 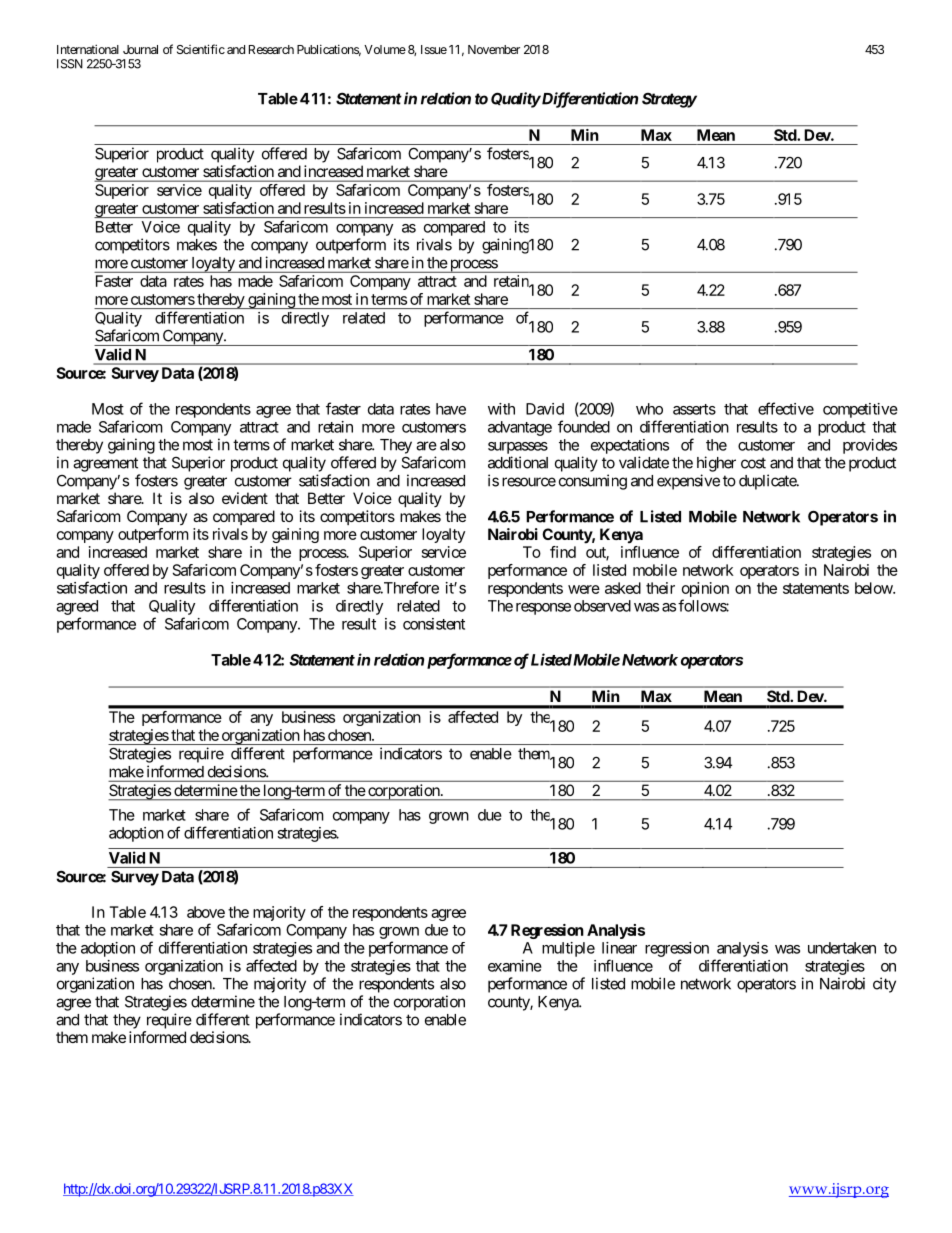 I want to click on advantage, so click(x=520, y=428).
